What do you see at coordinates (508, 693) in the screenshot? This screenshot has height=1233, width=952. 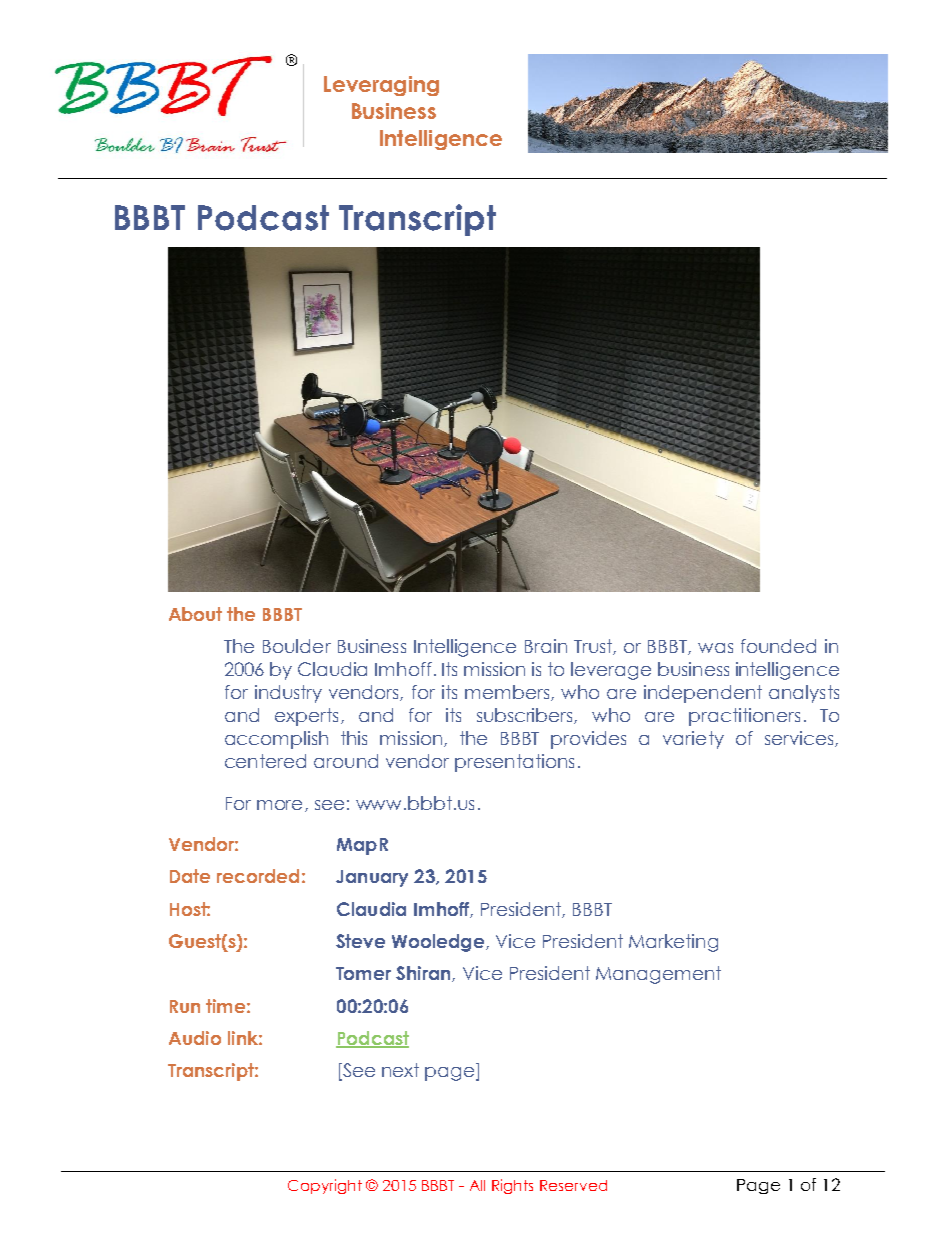 I see `members` at bounding box center [508, 693].
